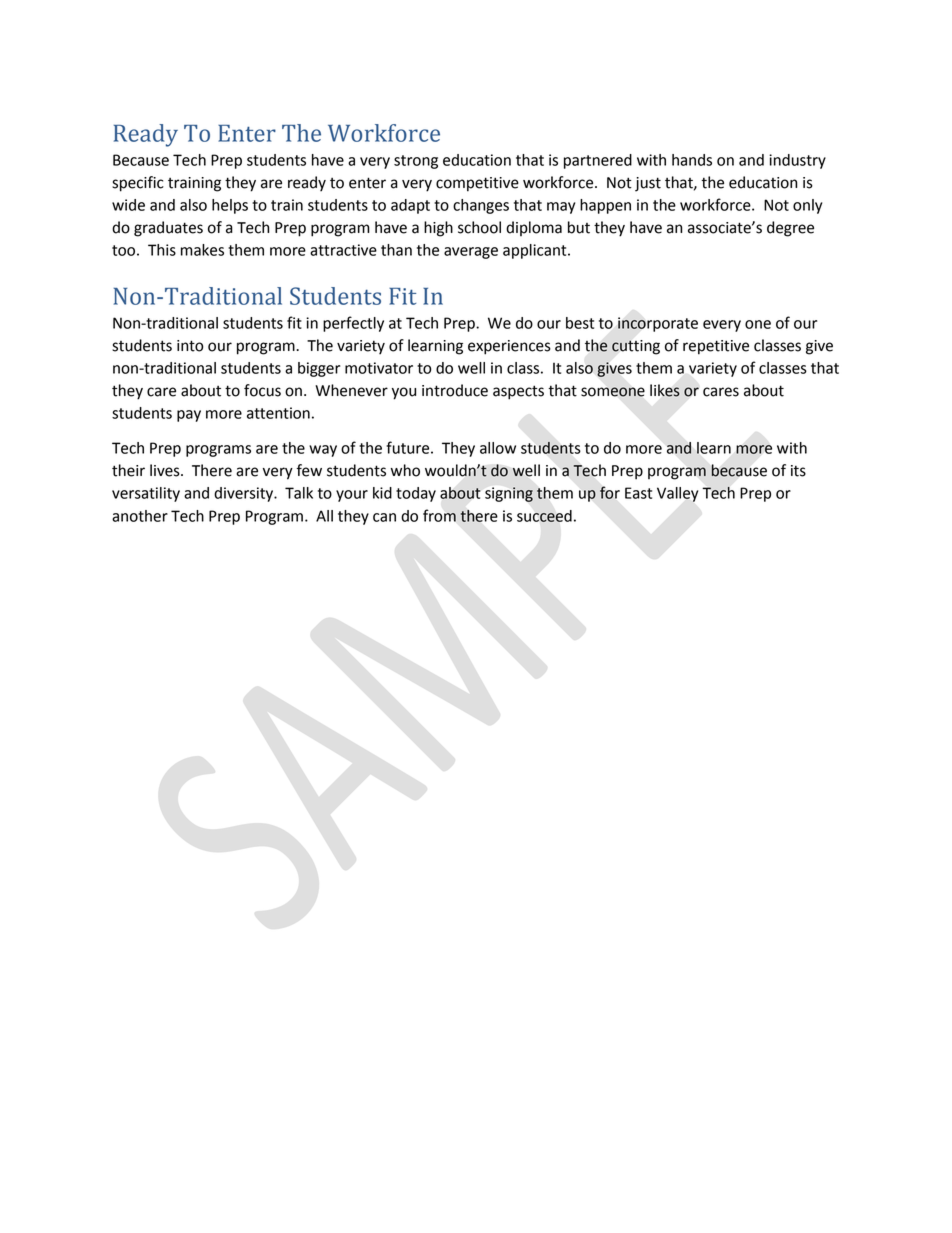  Describe the element at coordinates (790, 229) in the page. I see `degree` at that location.
